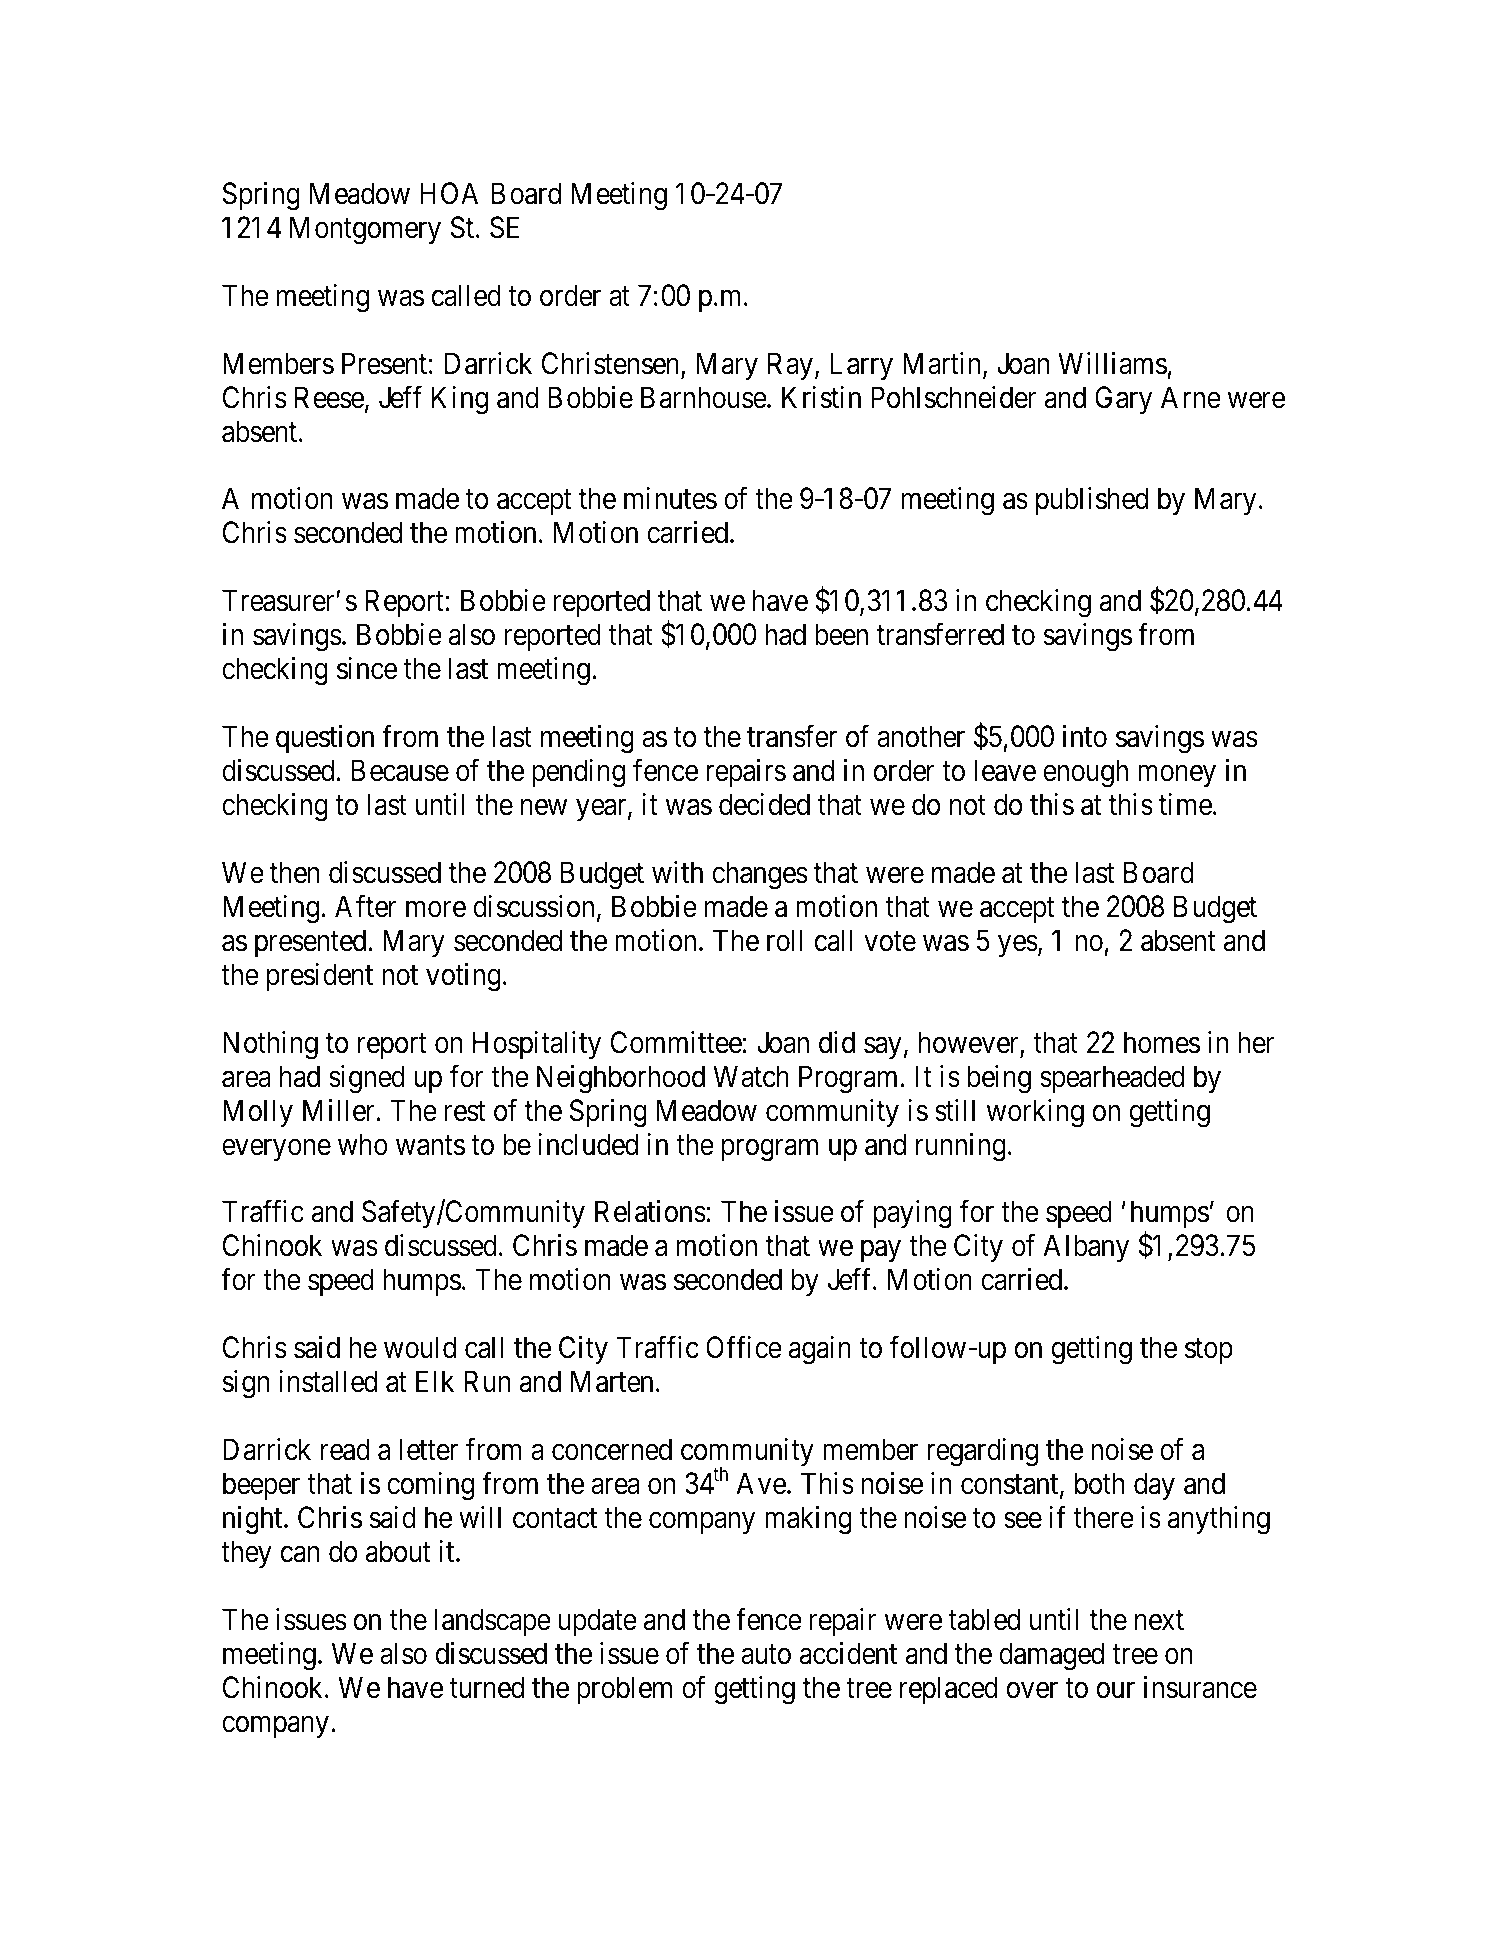  I want to click on Ray, so click(790, 366).
